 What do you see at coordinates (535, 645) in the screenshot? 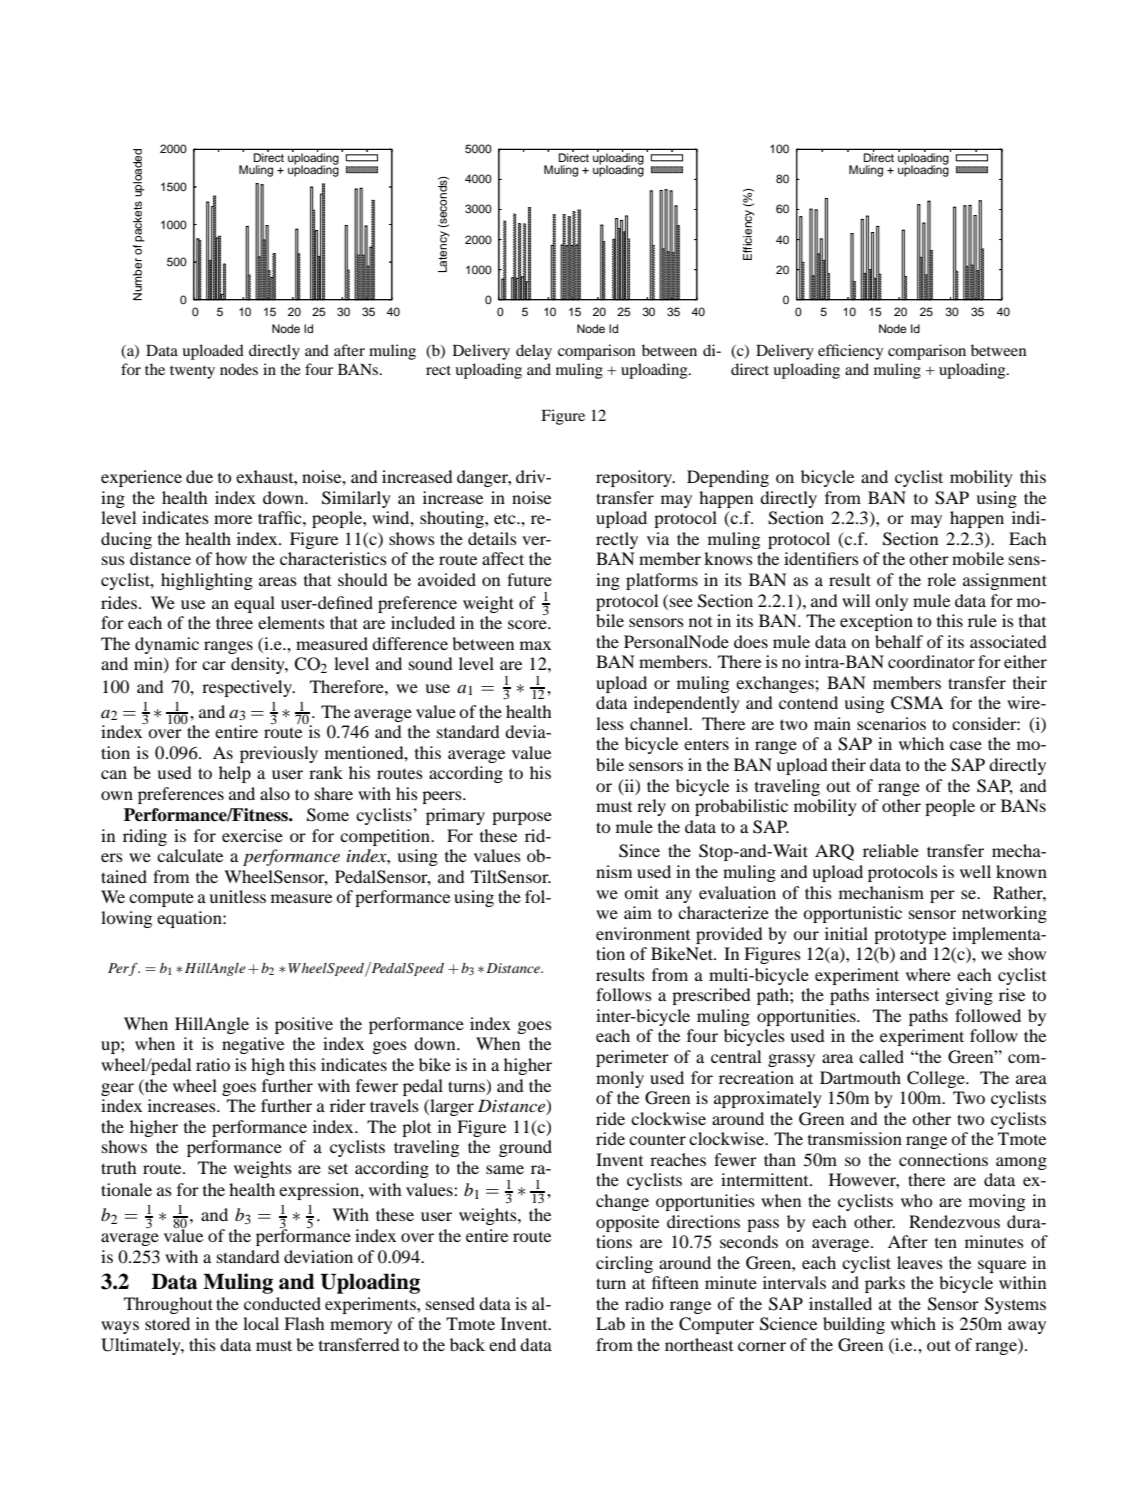
I see `max` at bounding box center [535, 645].
